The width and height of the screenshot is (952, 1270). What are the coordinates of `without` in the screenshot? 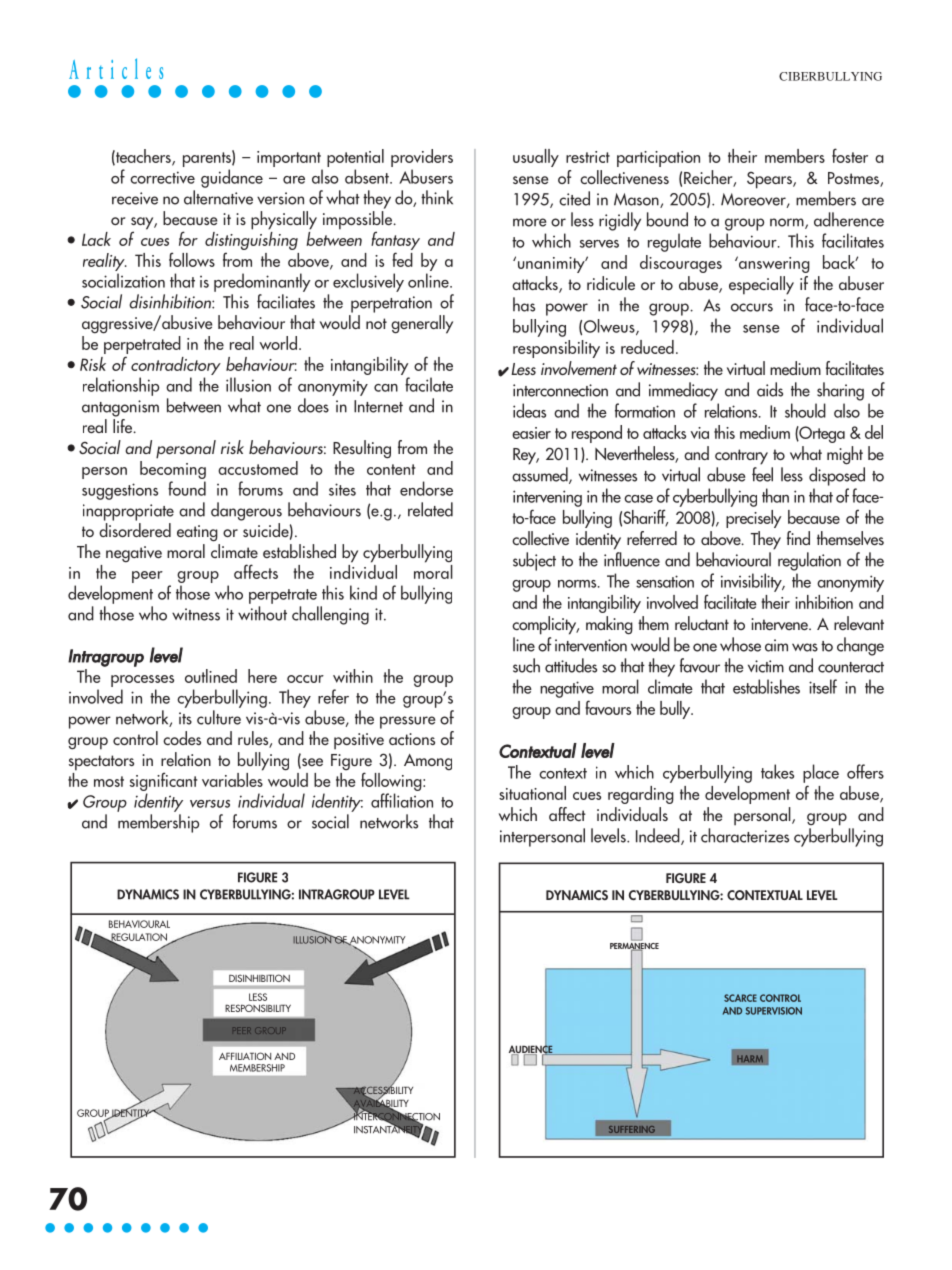 It's located at (262, 613).
